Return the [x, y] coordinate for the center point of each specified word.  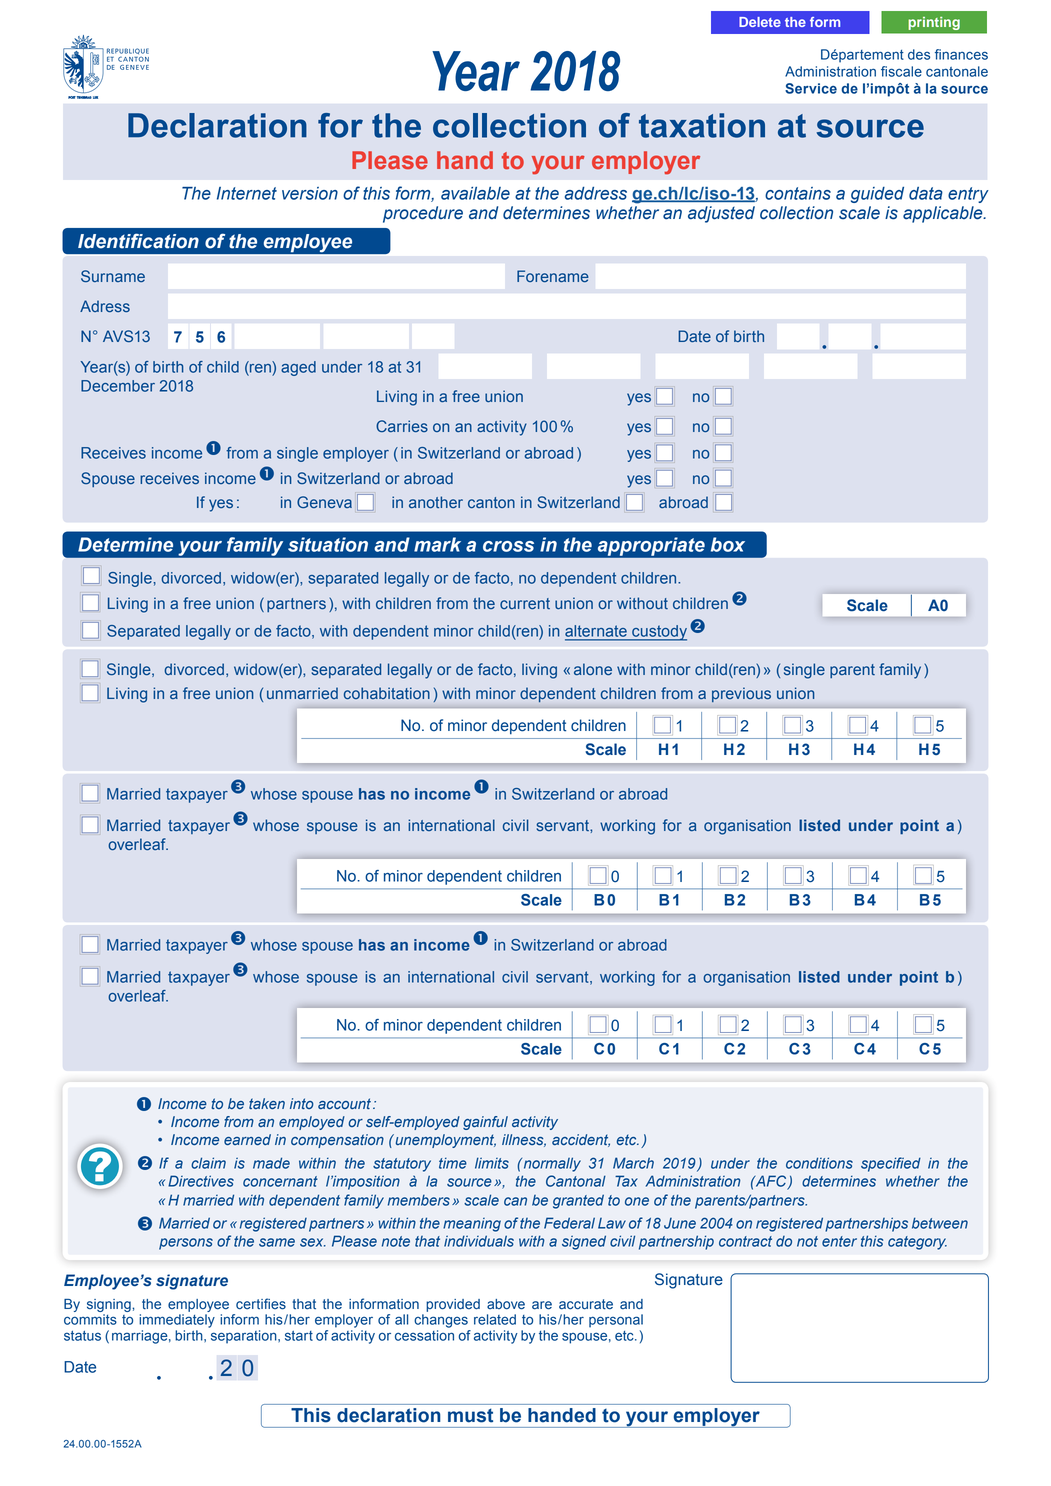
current [525, 603]
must [470, 1415]
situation [328, 544]
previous [741, 695]
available [475, 193]
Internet [247, 193]
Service [811, 88]
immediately [177, 1321]
